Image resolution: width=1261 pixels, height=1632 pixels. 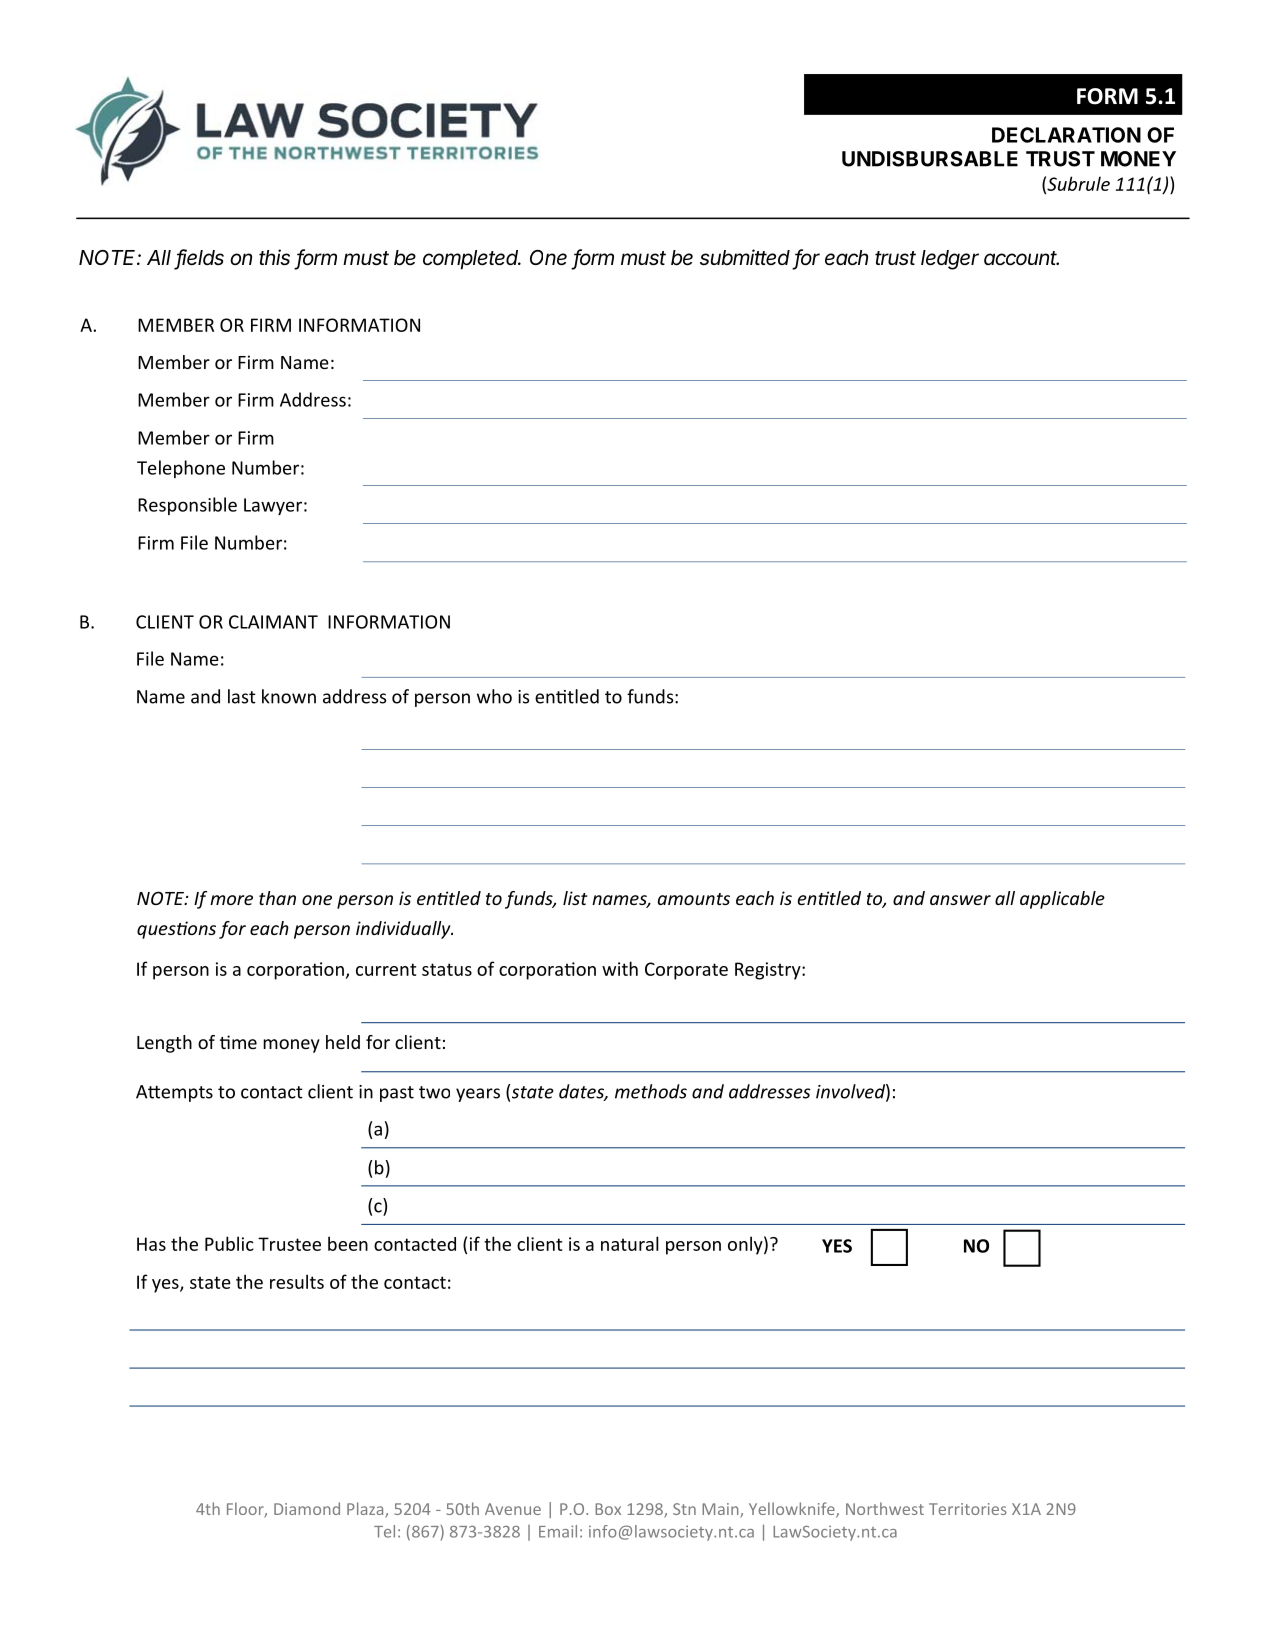 What do you see at coordinates (343, 1042) in the screenshot?
I see `held` at bounding box center [343, 1042].
